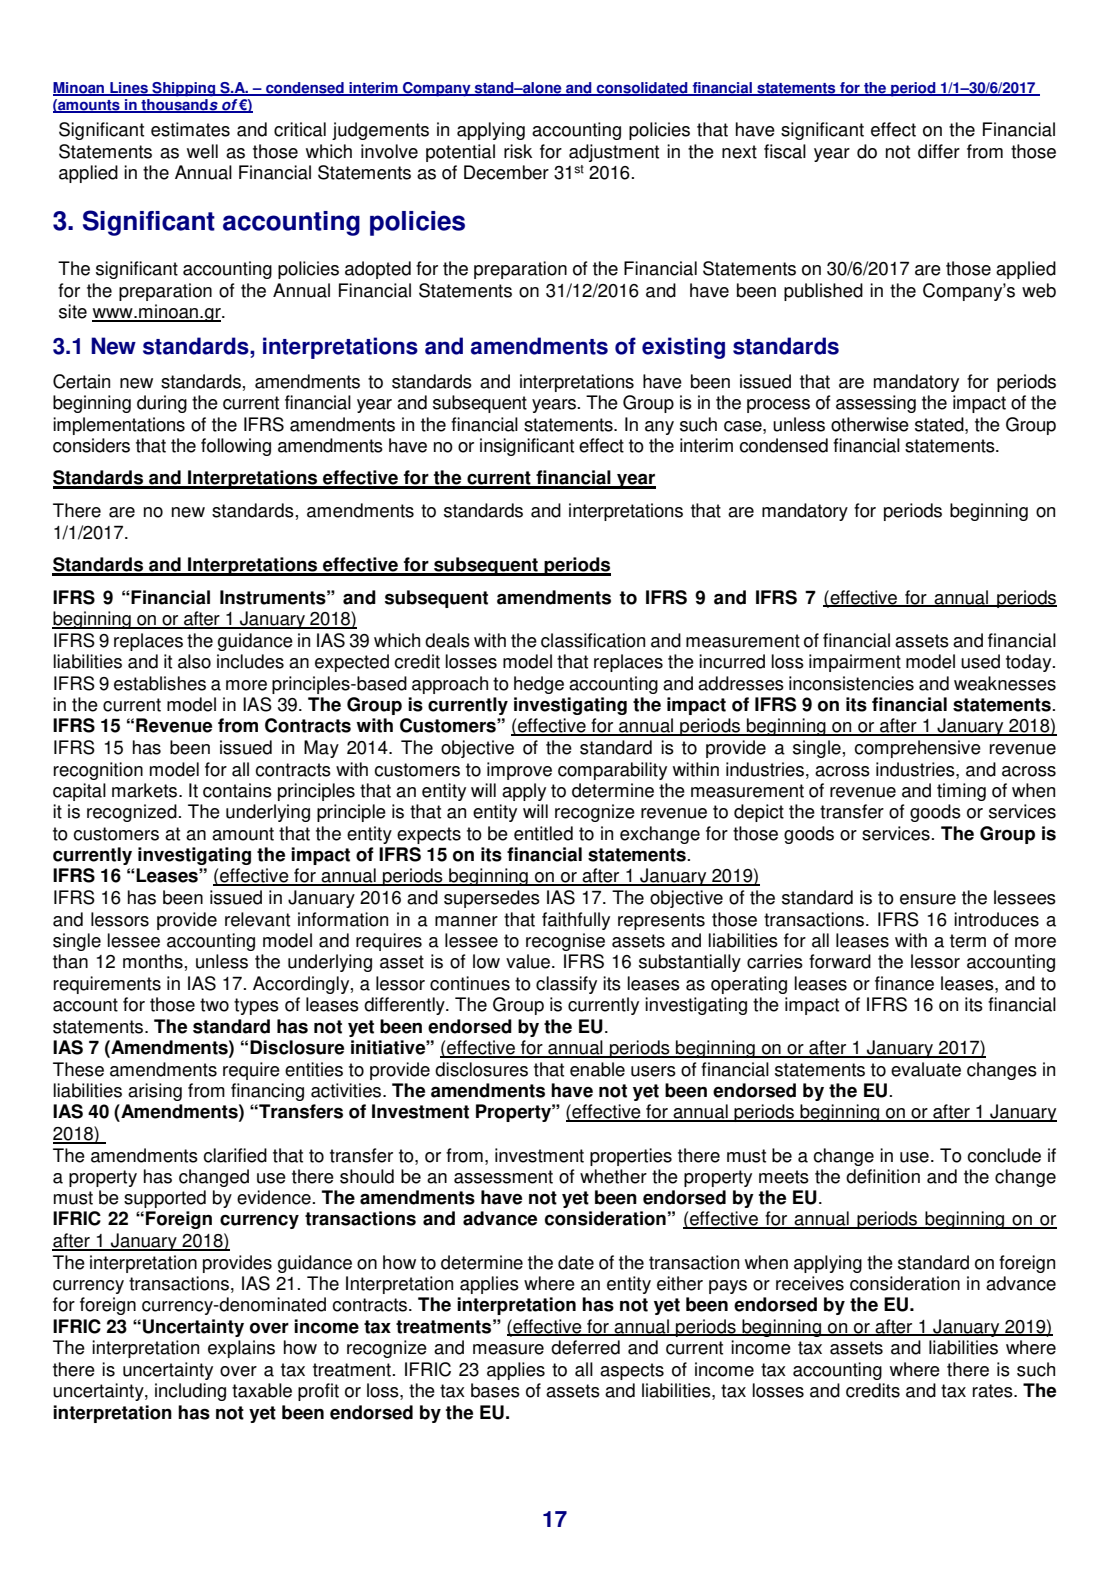 This image has height=1570, width=1109. I want to click on estimates, so click(190, 129).
